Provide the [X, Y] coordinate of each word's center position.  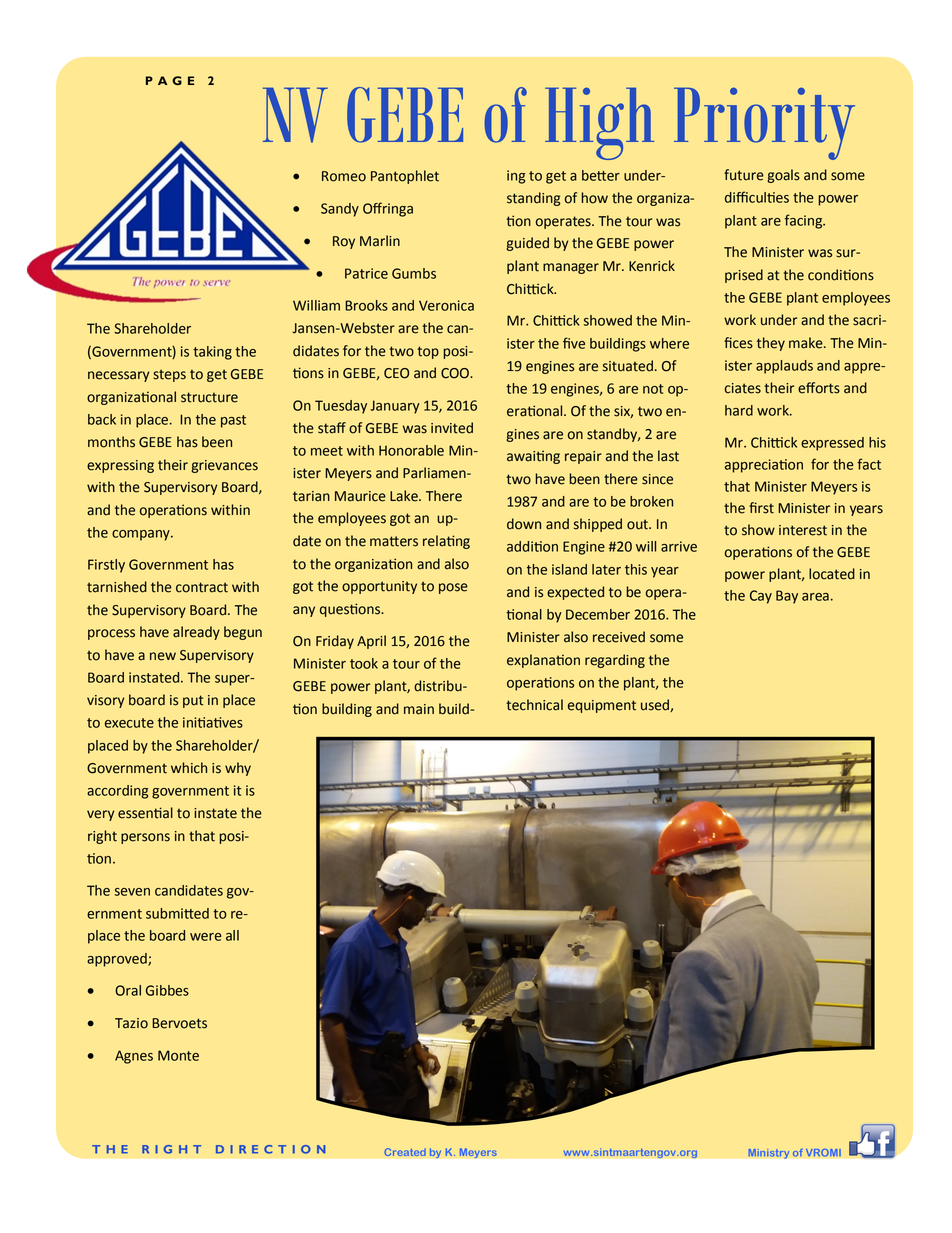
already [196, 633]
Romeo [344, 176]
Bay [787, 597]
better [601, 175]
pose [453, 588]
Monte [178, 1055]
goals [783, 176]
